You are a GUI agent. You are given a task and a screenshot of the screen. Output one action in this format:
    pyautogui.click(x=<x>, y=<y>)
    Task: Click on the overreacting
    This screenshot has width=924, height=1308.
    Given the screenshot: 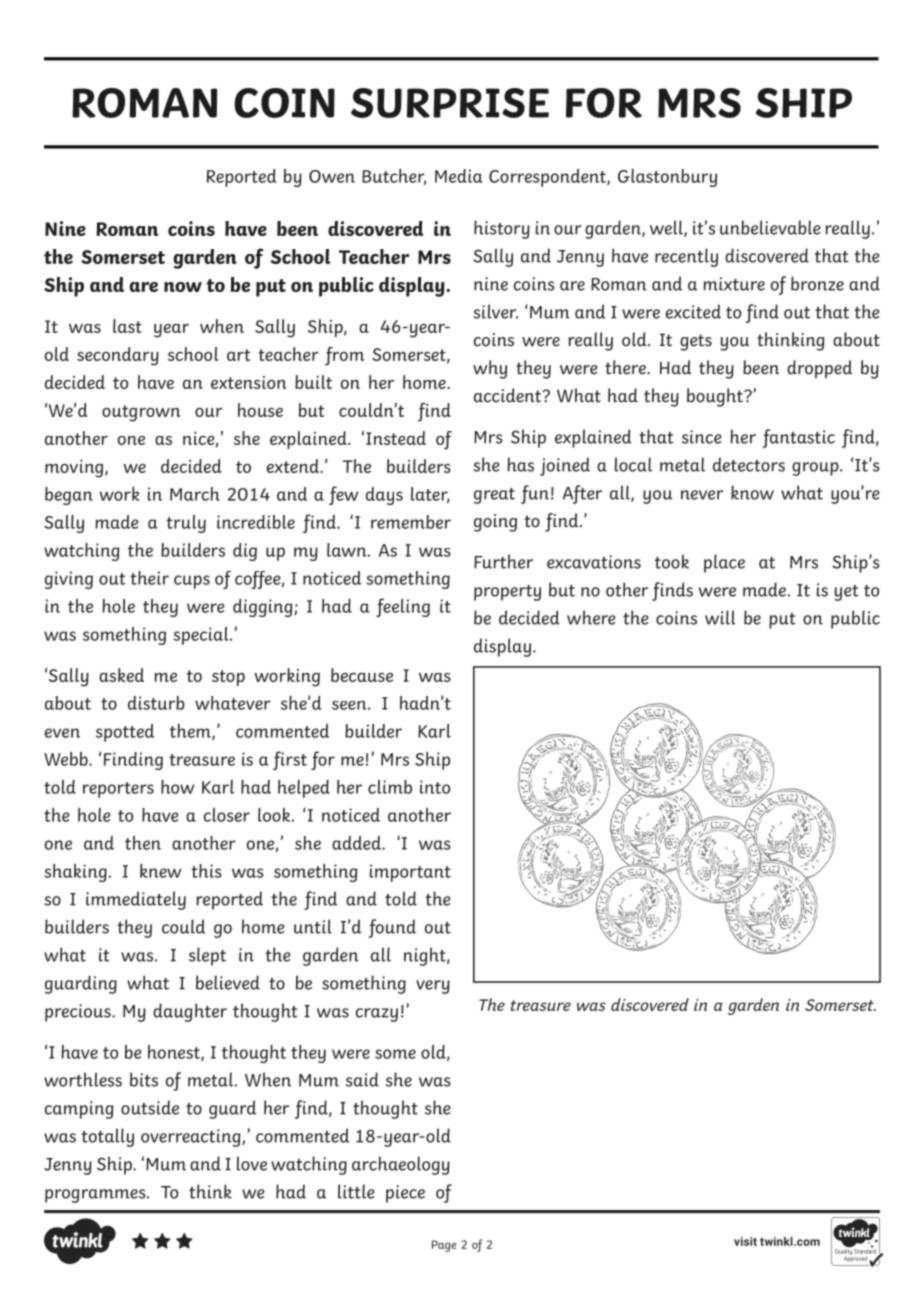 What is the action you would take?
    pyautogui.click(x=192, y=1138)
